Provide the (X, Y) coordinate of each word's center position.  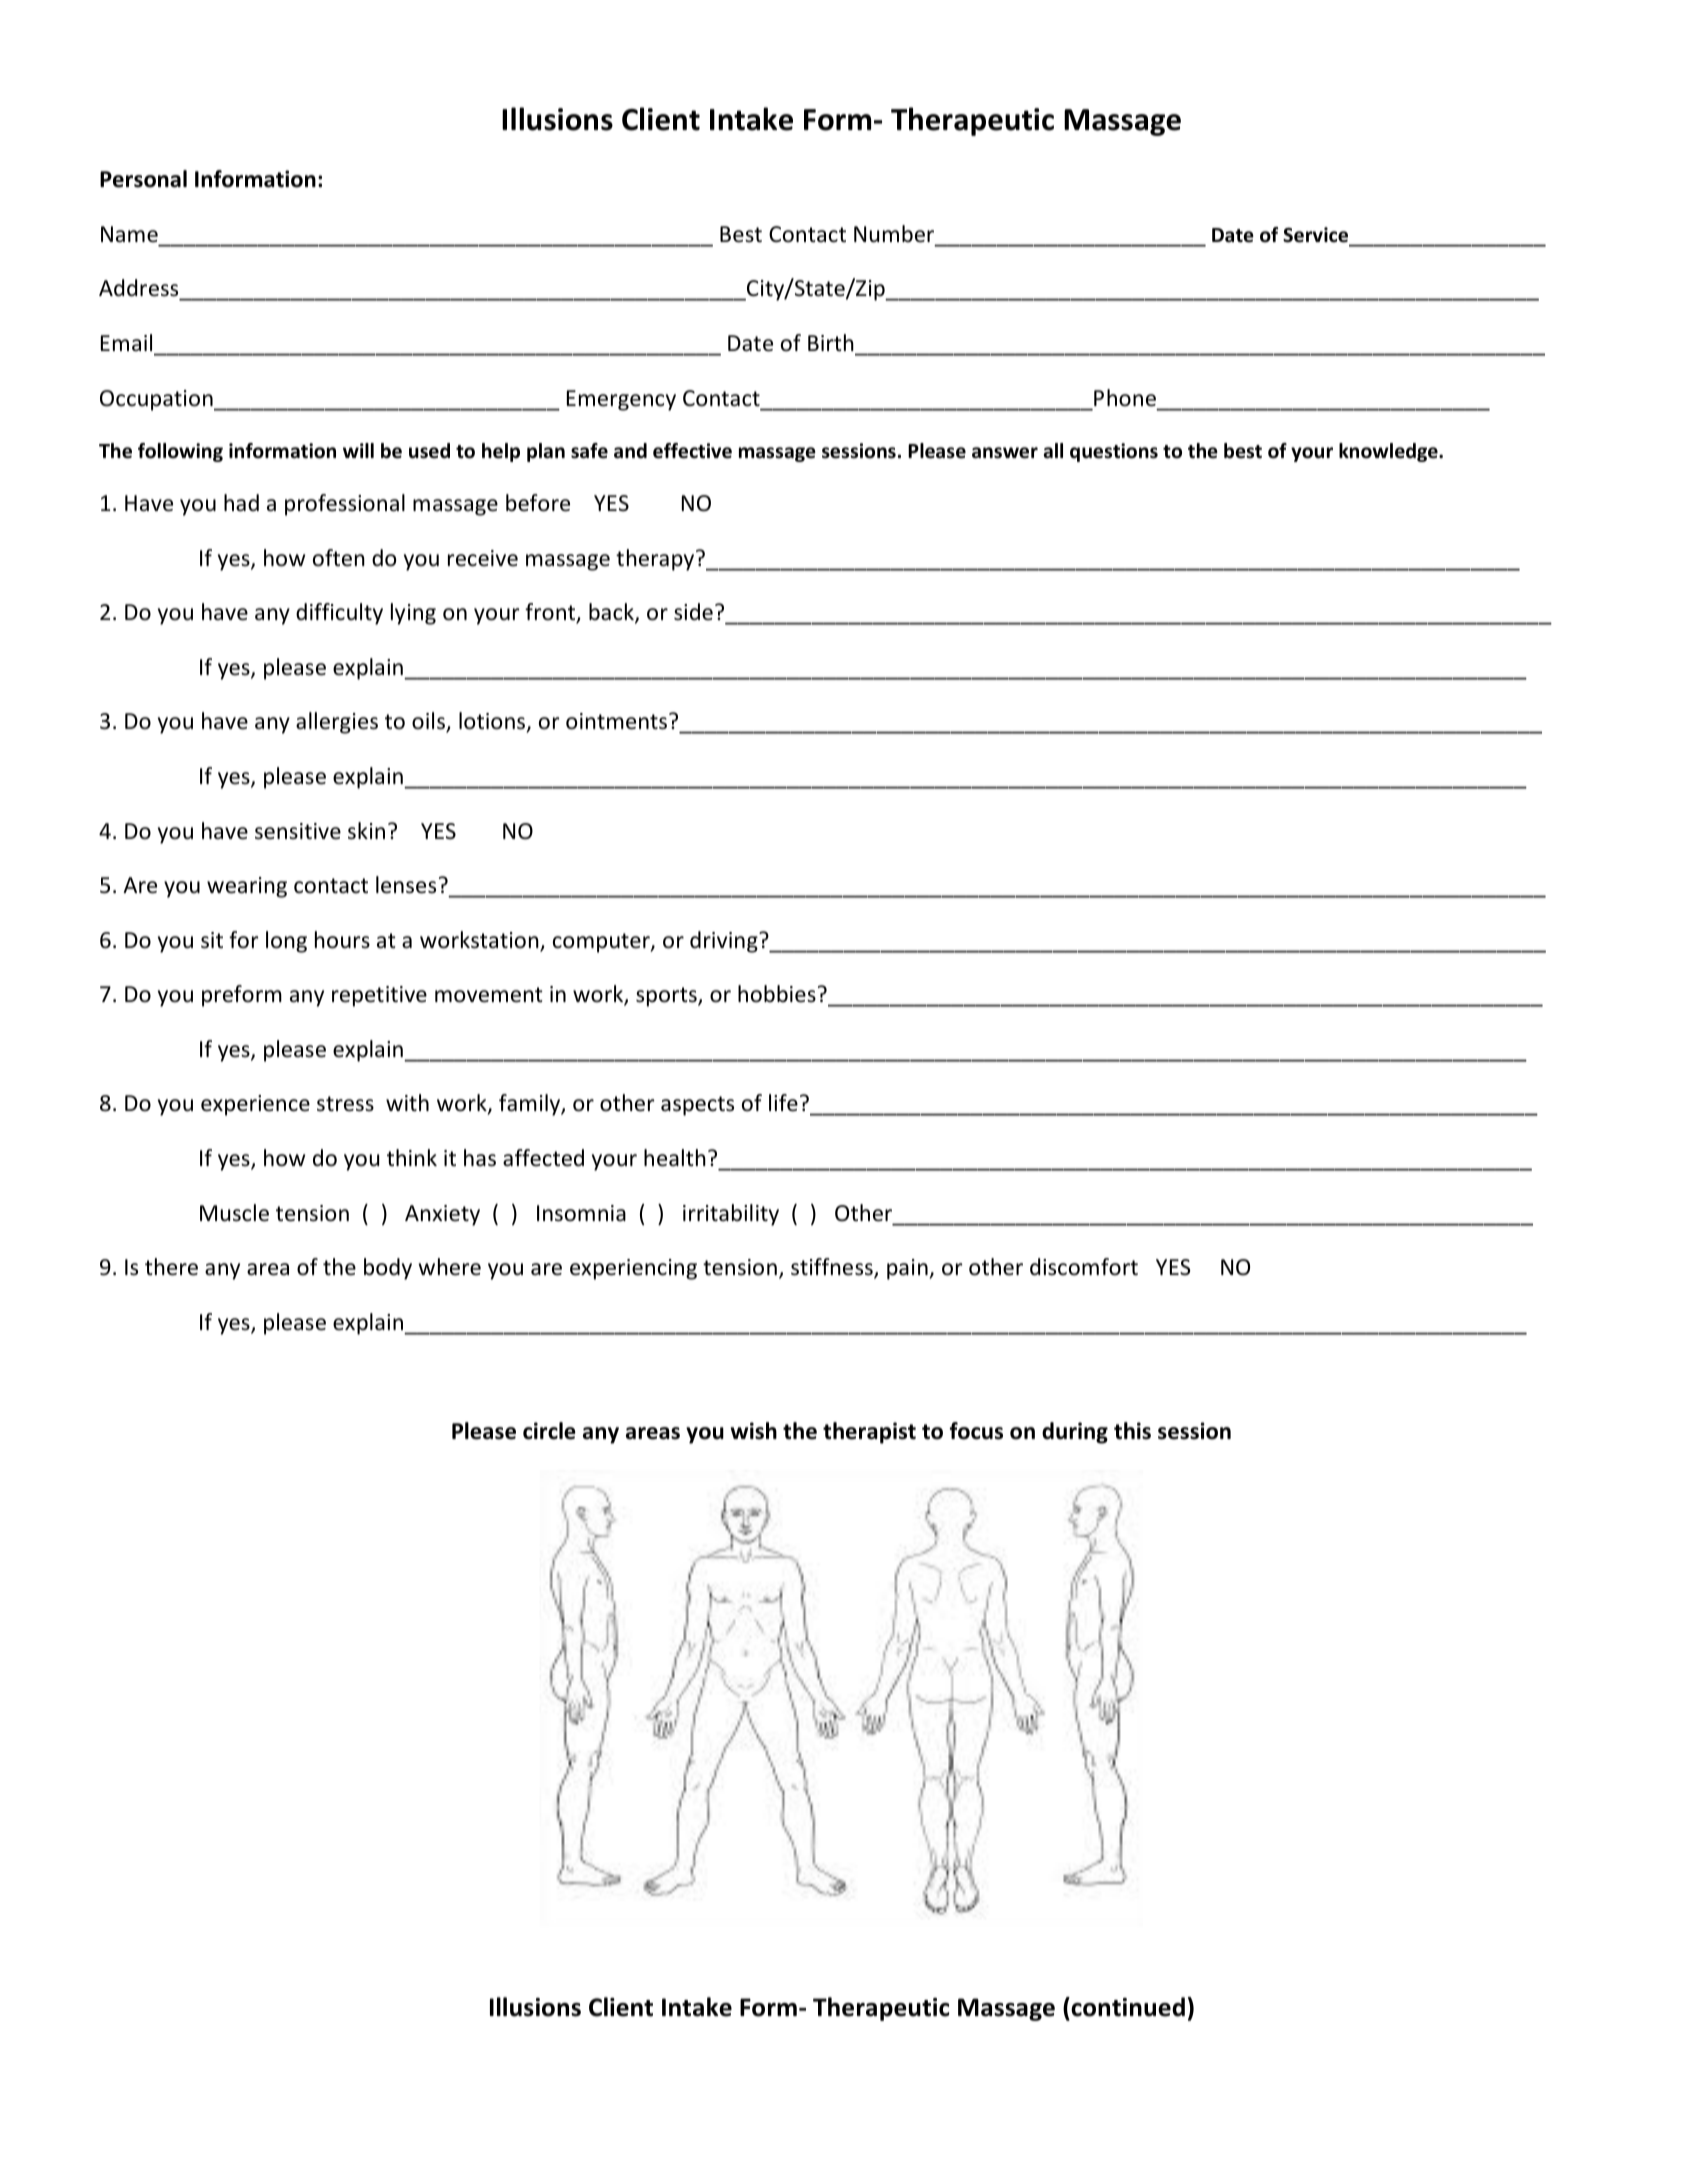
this (1132, 1431)
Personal (143, 179)
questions (1114, 452)
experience (255, 1105)
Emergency (621, 400)
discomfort (1084, 1267)
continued (1127, 2007)
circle (549, 1431)
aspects (697, 1106)
